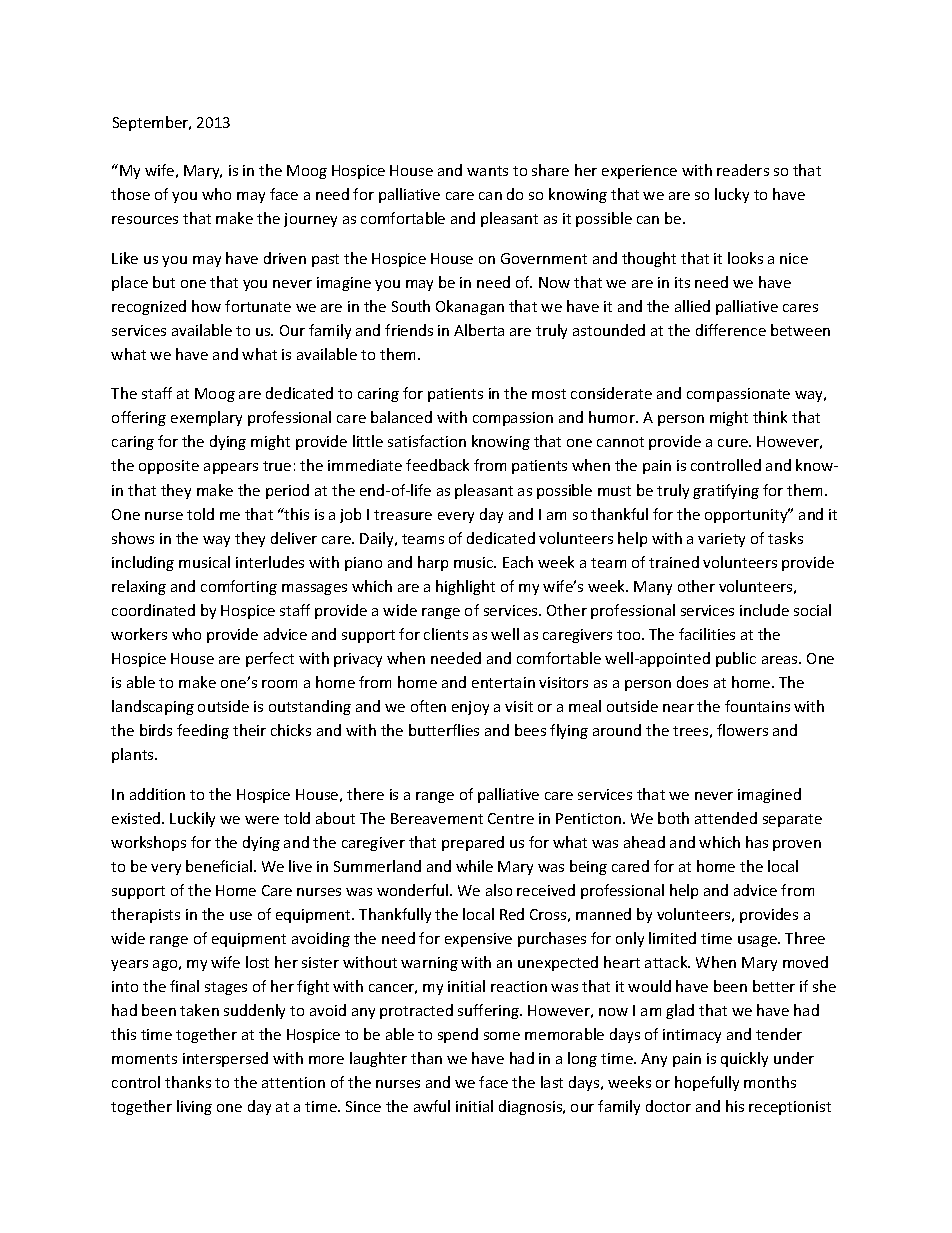  I want to click on prepared, so click(473, 843).
